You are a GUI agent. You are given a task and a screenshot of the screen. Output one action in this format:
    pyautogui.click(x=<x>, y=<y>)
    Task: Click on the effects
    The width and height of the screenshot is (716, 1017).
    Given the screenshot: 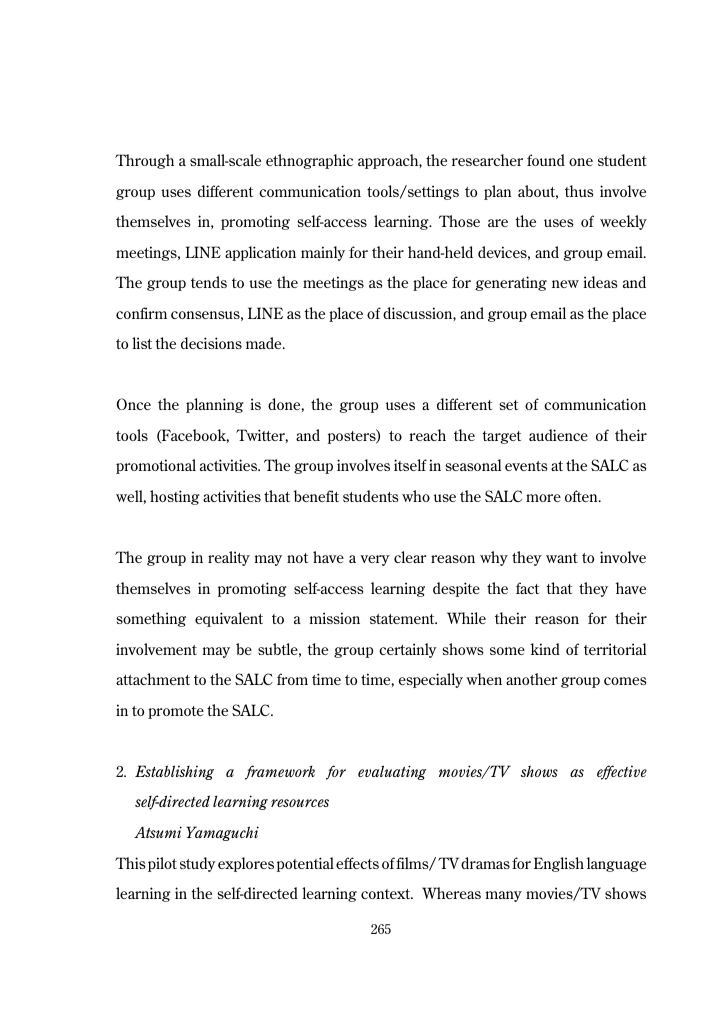 What is the action you would take?
    pyautogui.click(x=357, y=863)
